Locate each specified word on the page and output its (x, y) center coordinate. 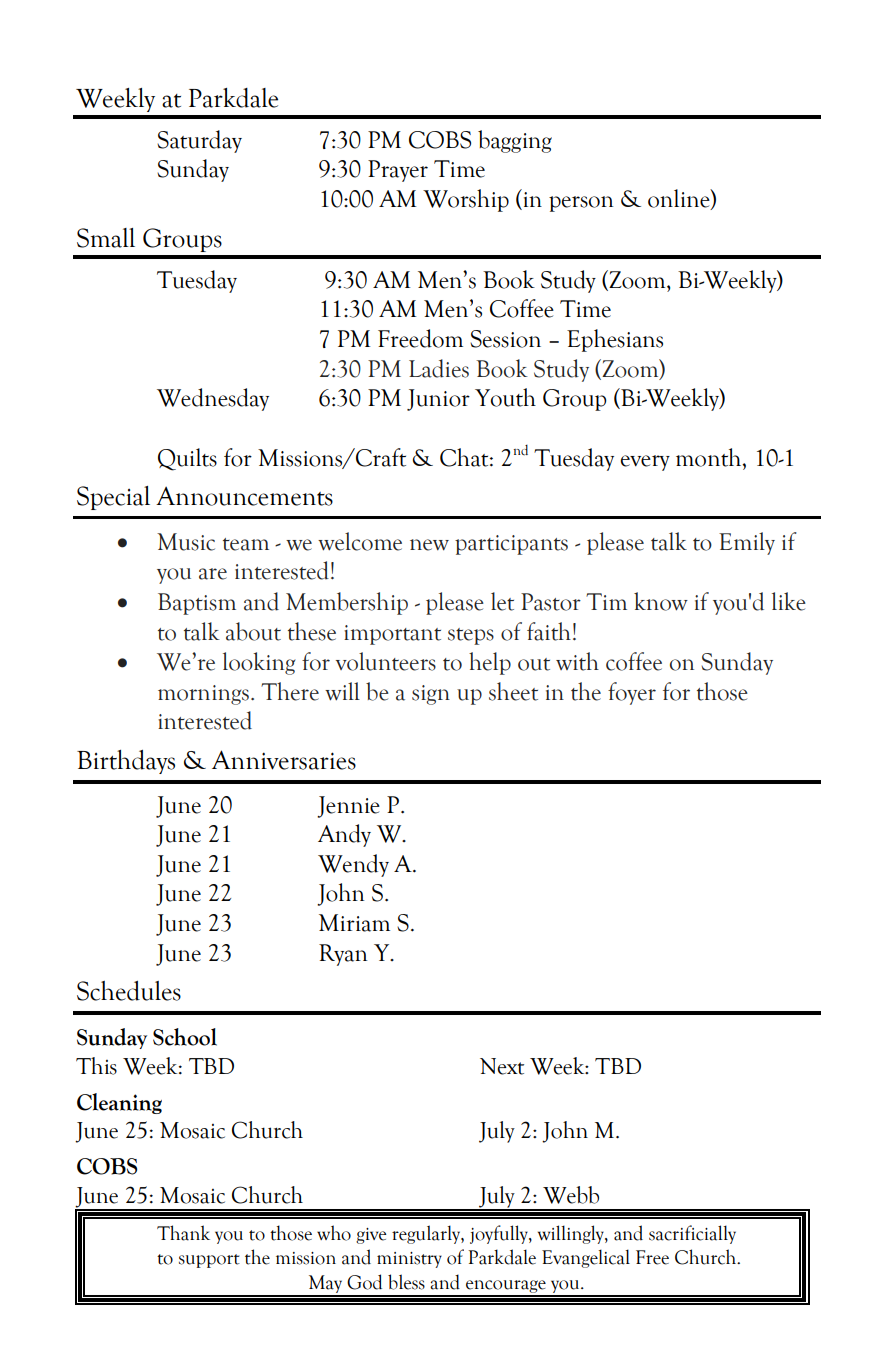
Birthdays (126, 762)
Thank (183, 1233)
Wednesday (213, 399)
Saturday (199, 141)
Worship (466, 200)
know (661, 601)
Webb (571, 1195)
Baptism (197, 604)
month (710, 457)
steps (471, 636)
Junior (438, 400)
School (185, 1037)
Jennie (348, 807)
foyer (632, 693)
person (581, 204)
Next (502, 1066)
